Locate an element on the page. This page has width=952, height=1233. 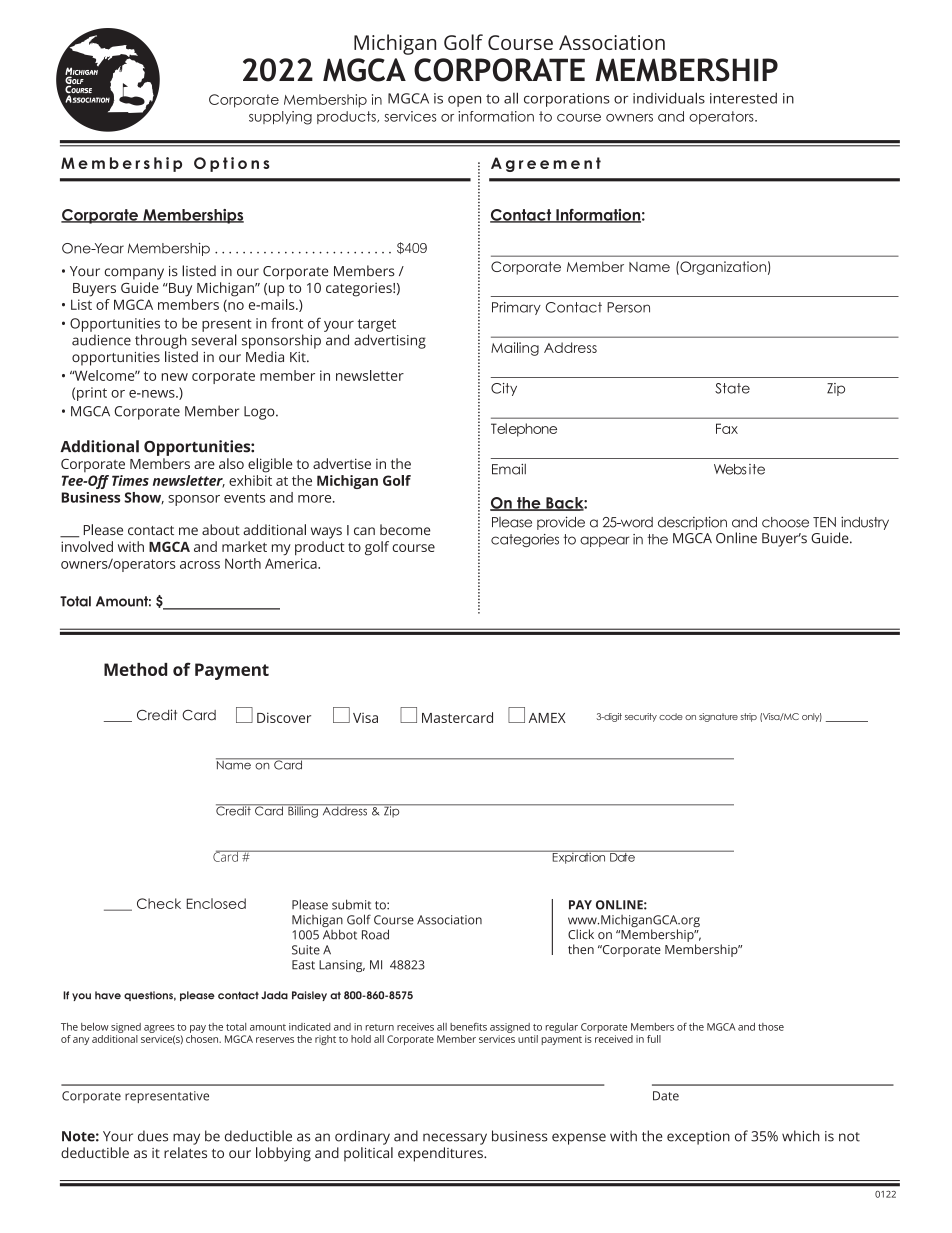
Billing is located at coordinates (303, 811).
